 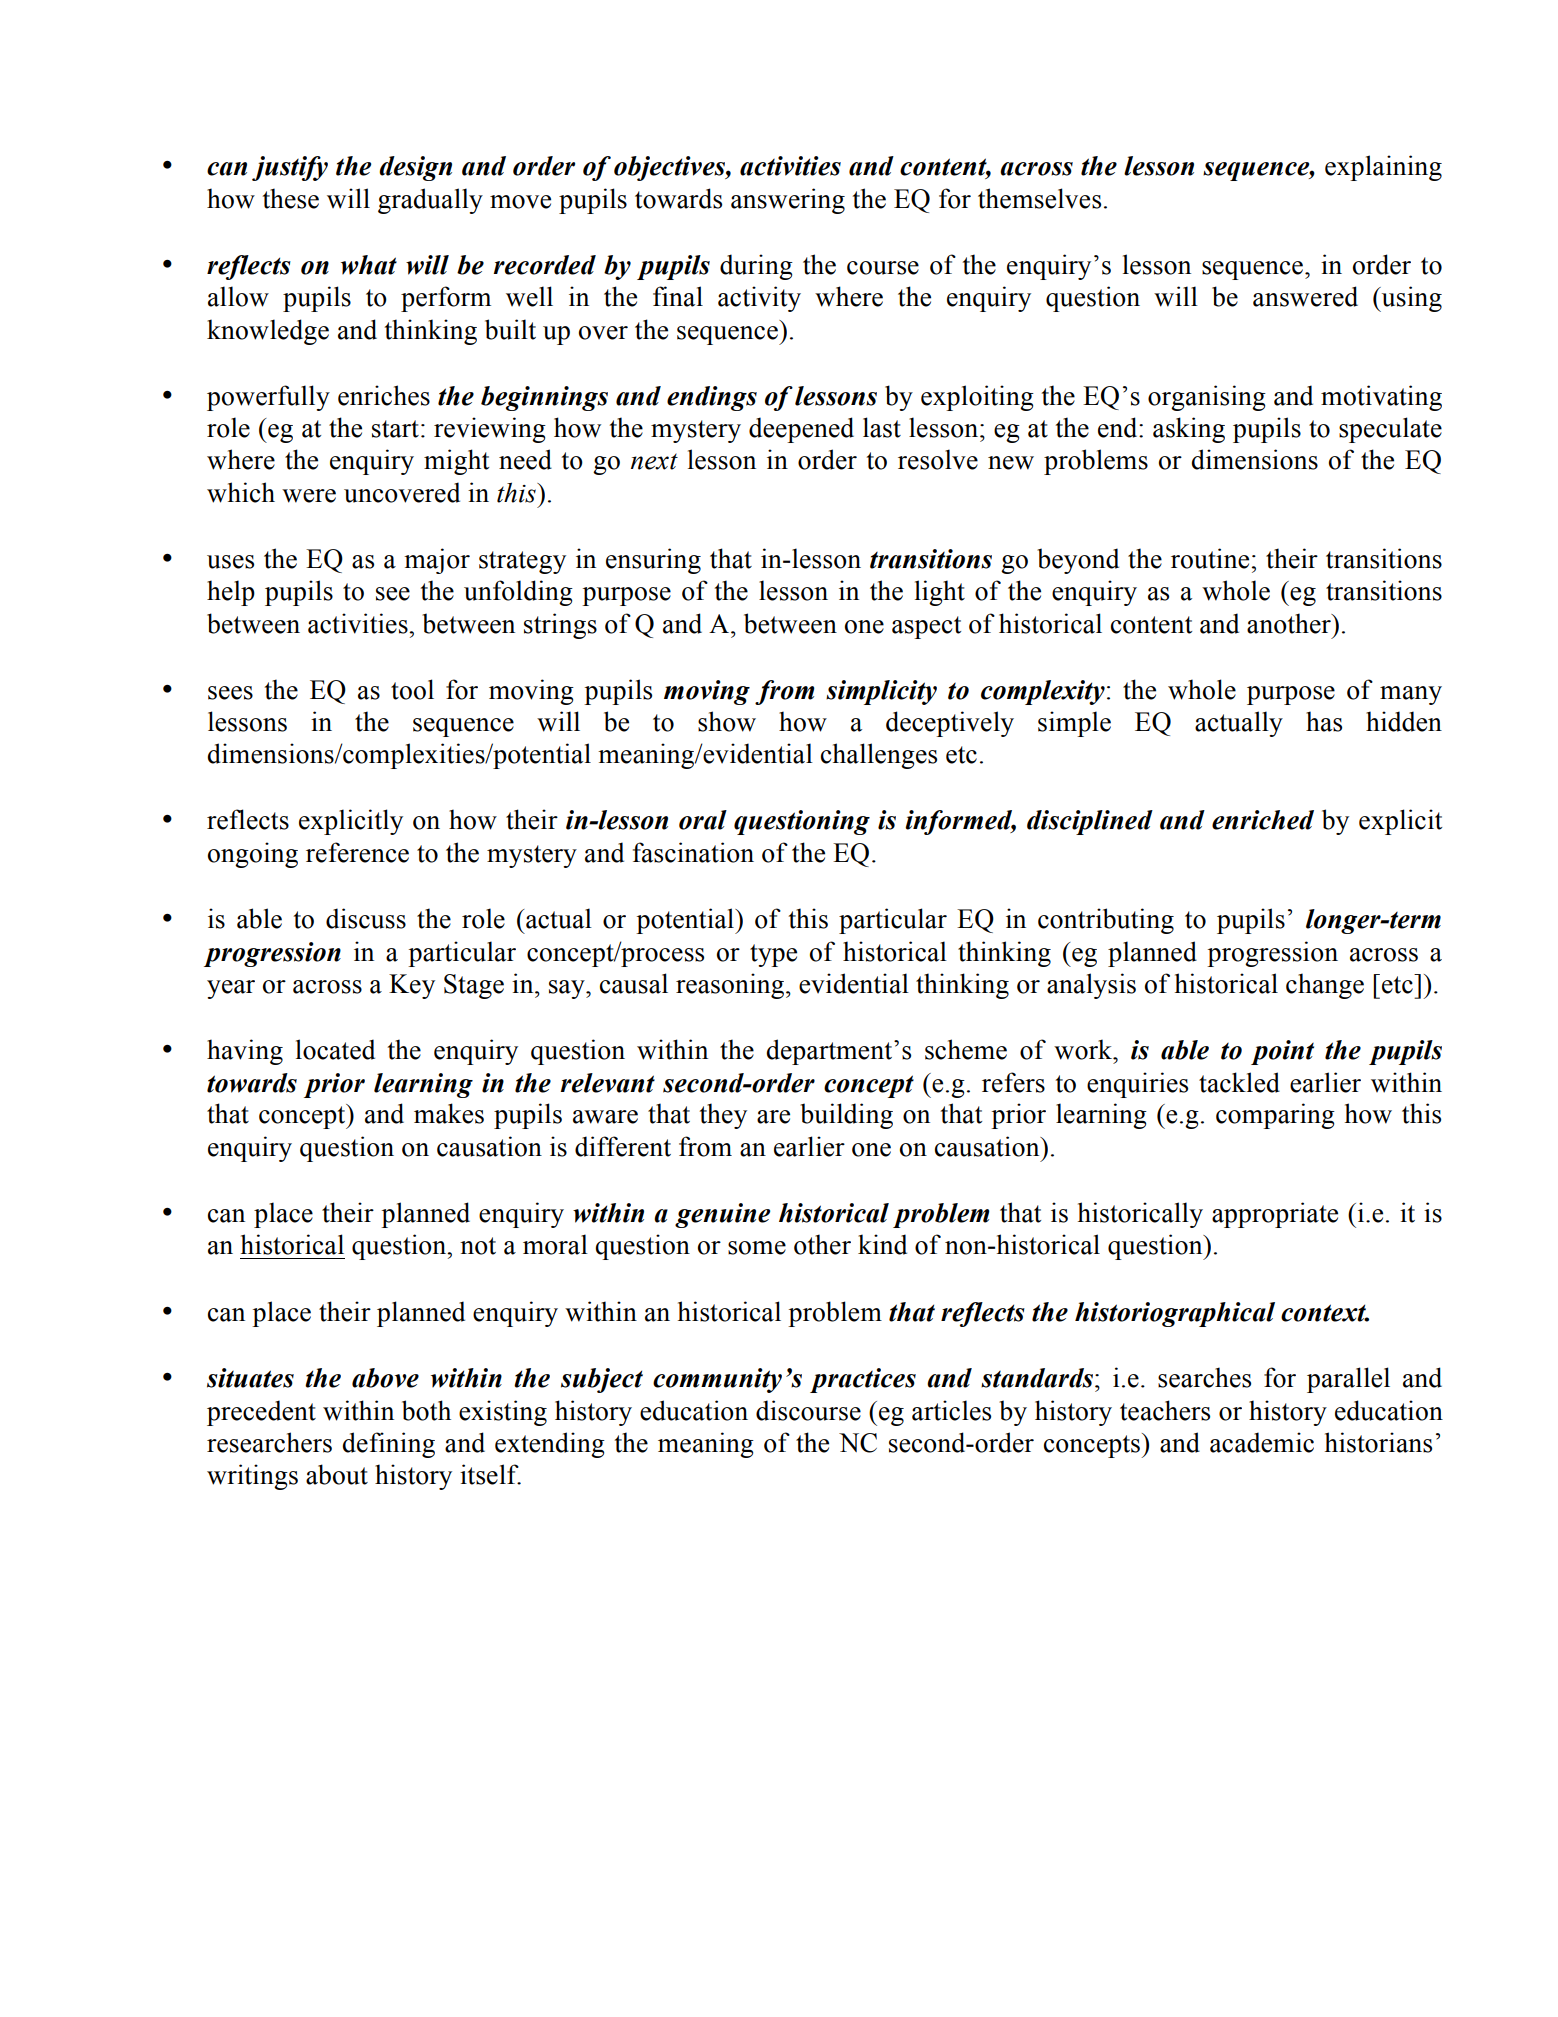 What do you see at coordinates (879, 756) in the page?
I see `challenges` at bounding box center [879, 756].
